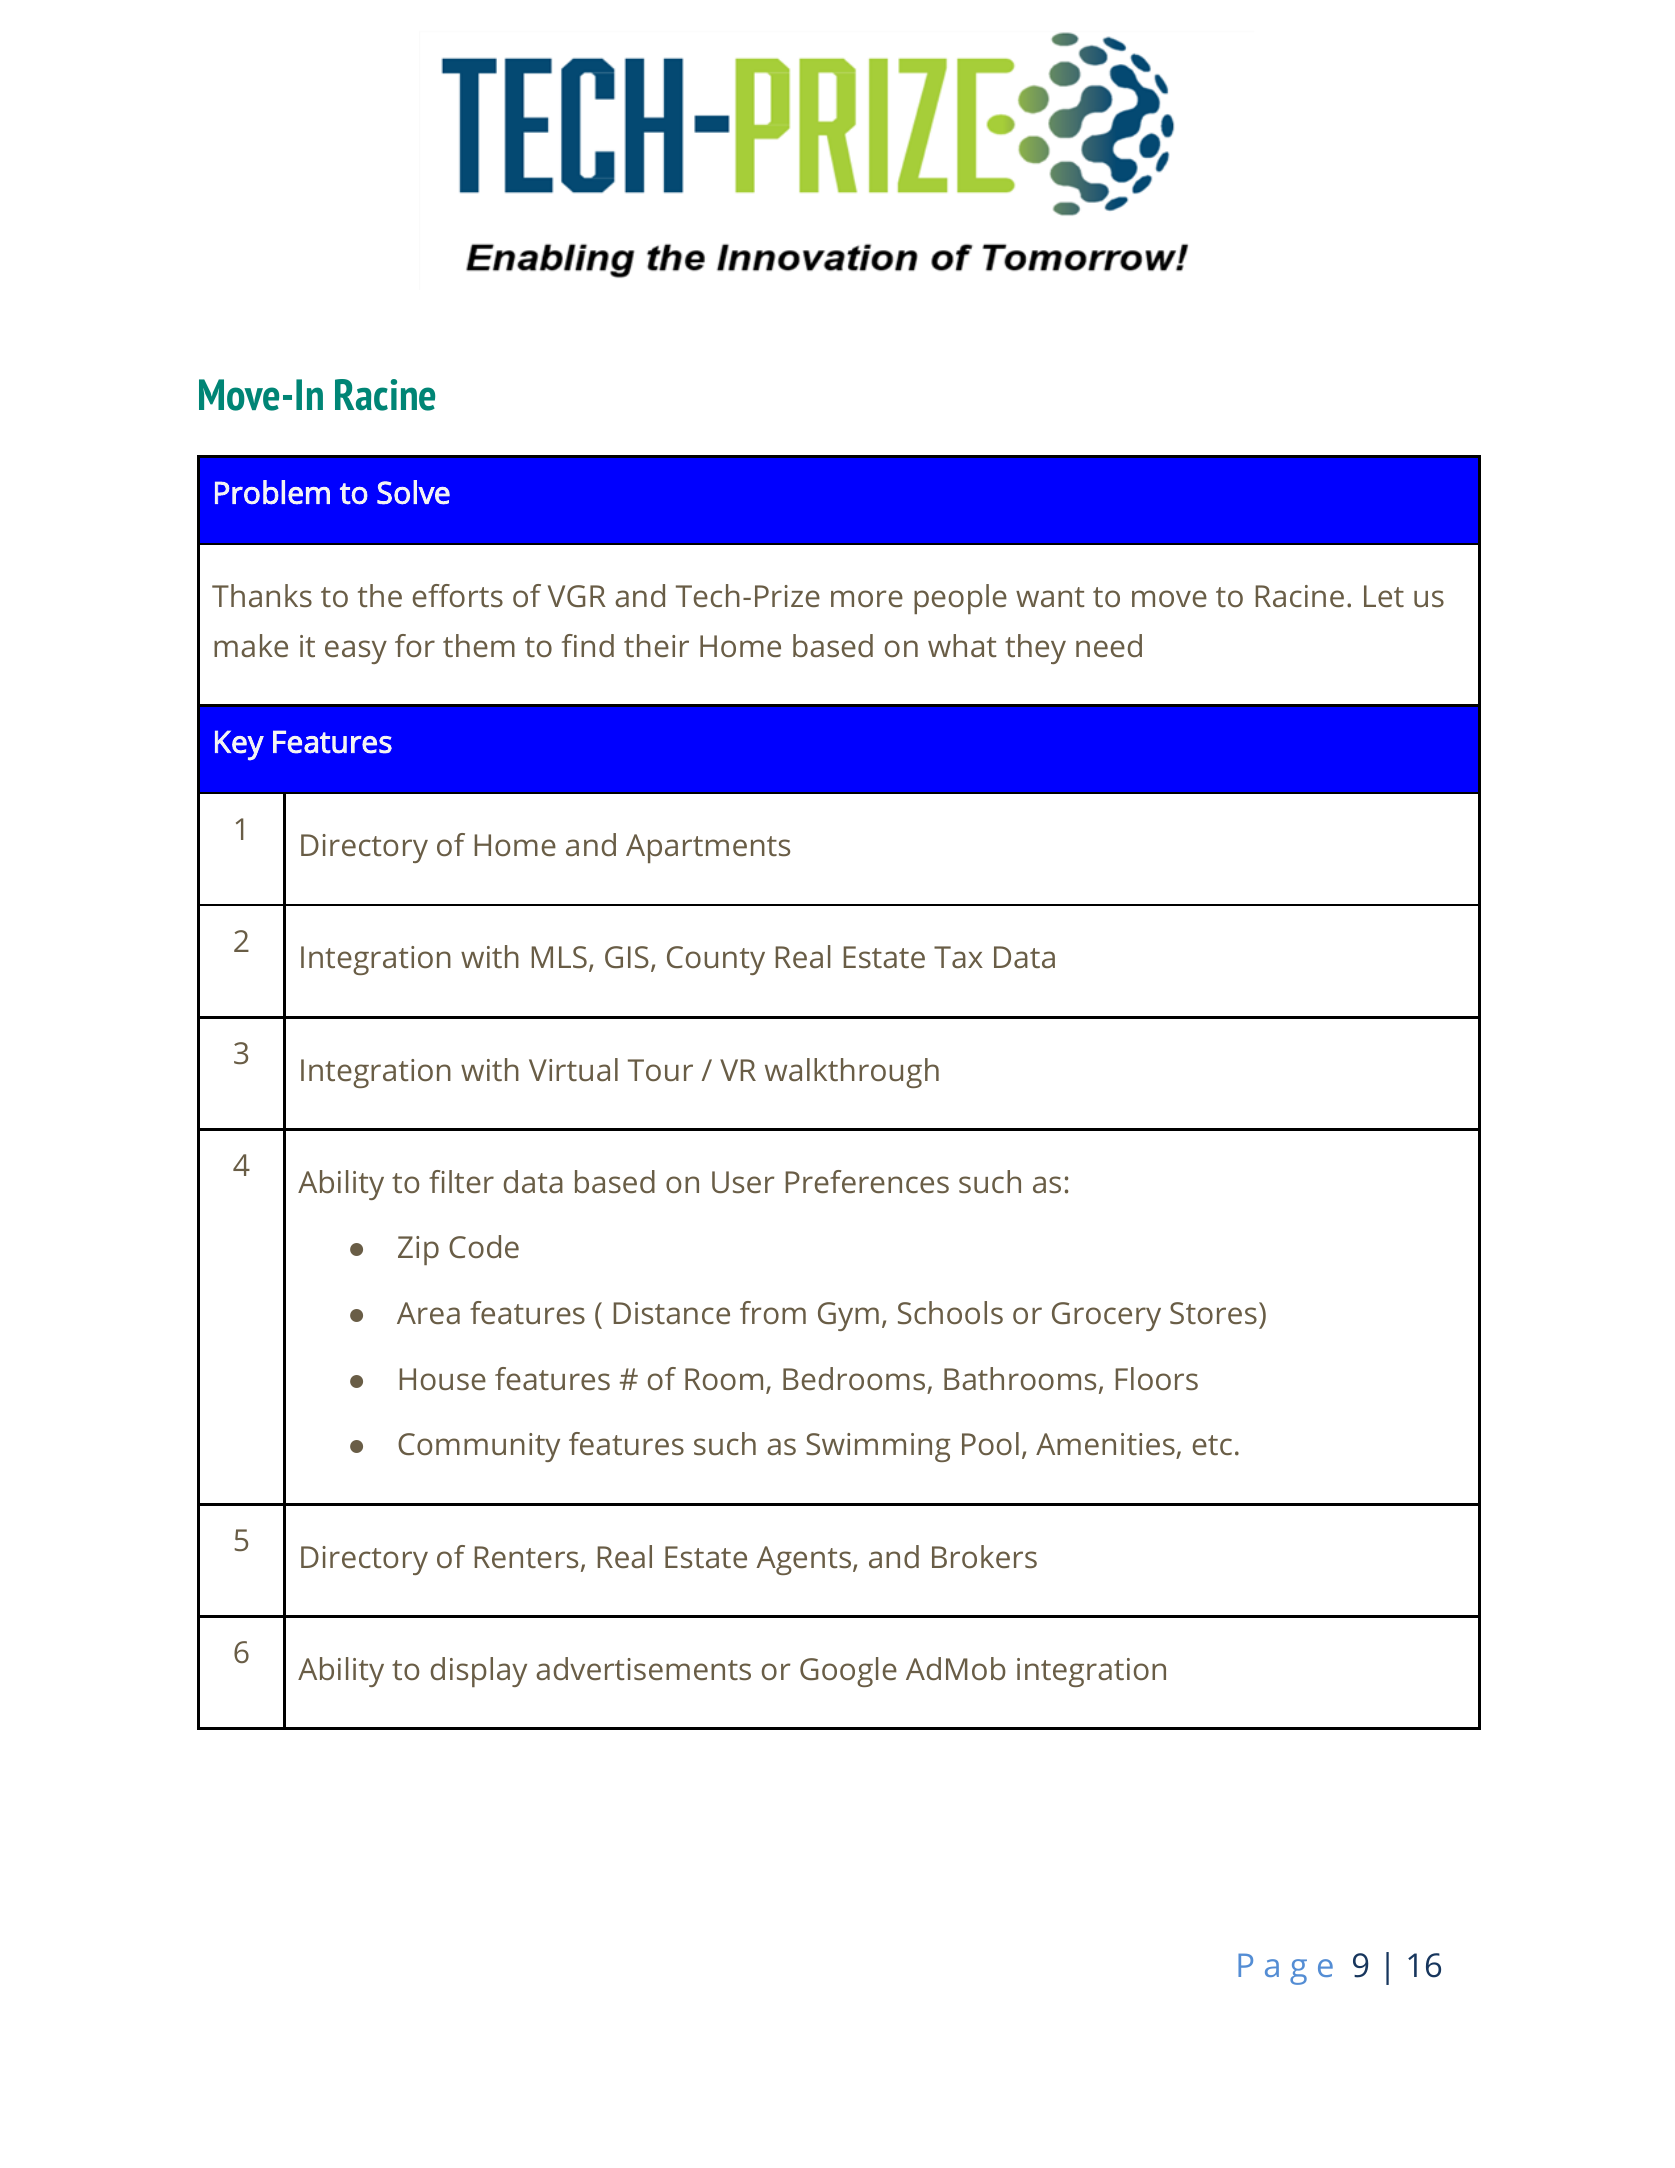  What do you see at coordinates (848, 1672) in the page?
I see `Google` at bounding box center [848, 1672].
